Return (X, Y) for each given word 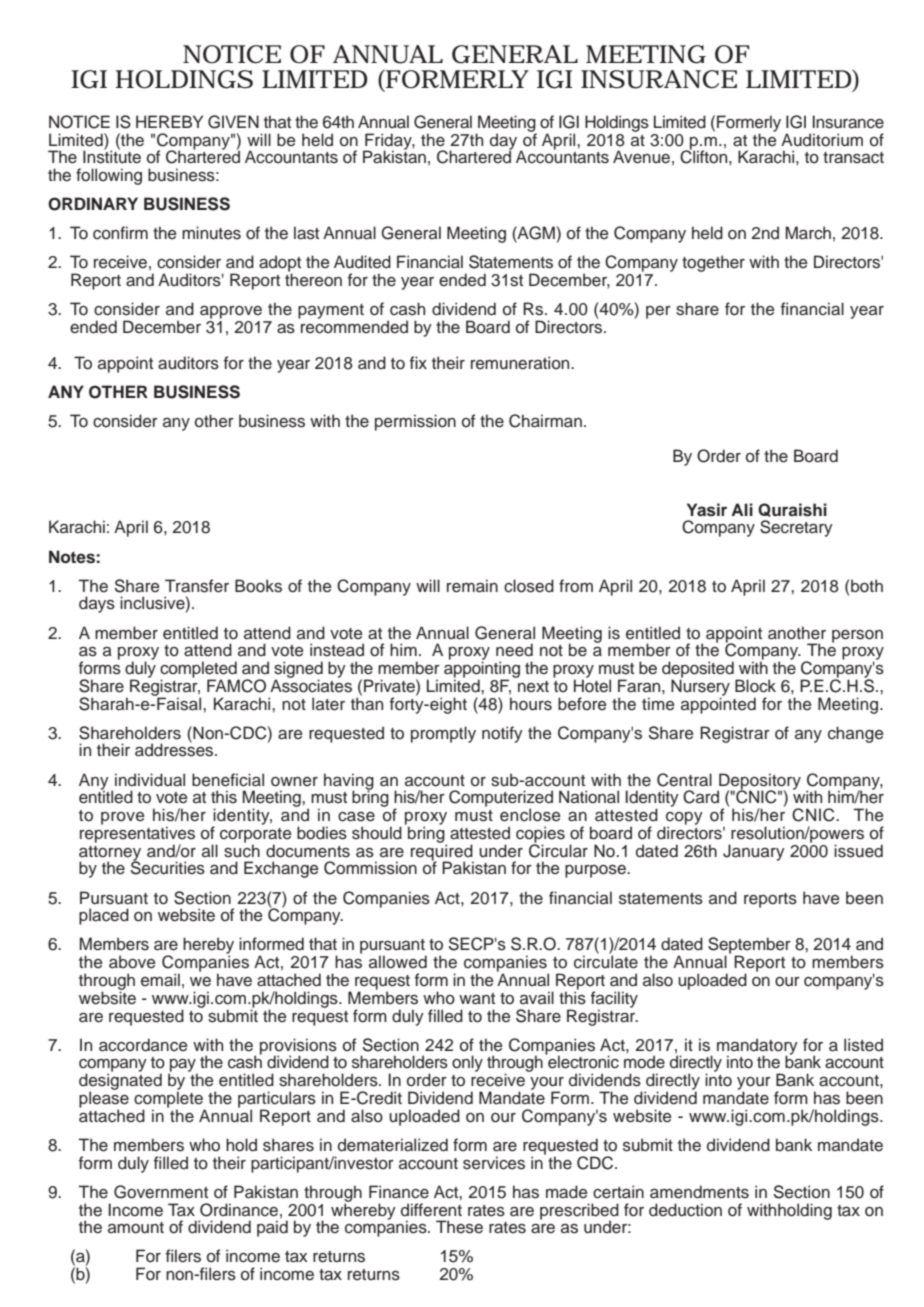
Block (755, 686)
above (132, 962)
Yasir (707, 510)
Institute (112, 156)
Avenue (641, 157)
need (514, 650)
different (431, 1210)
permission (415, 422)
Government (161, 1192)
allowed (398, 962)
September (749, 946)
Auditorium (822, 140)
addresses (175, 749)
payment (331, 311)
